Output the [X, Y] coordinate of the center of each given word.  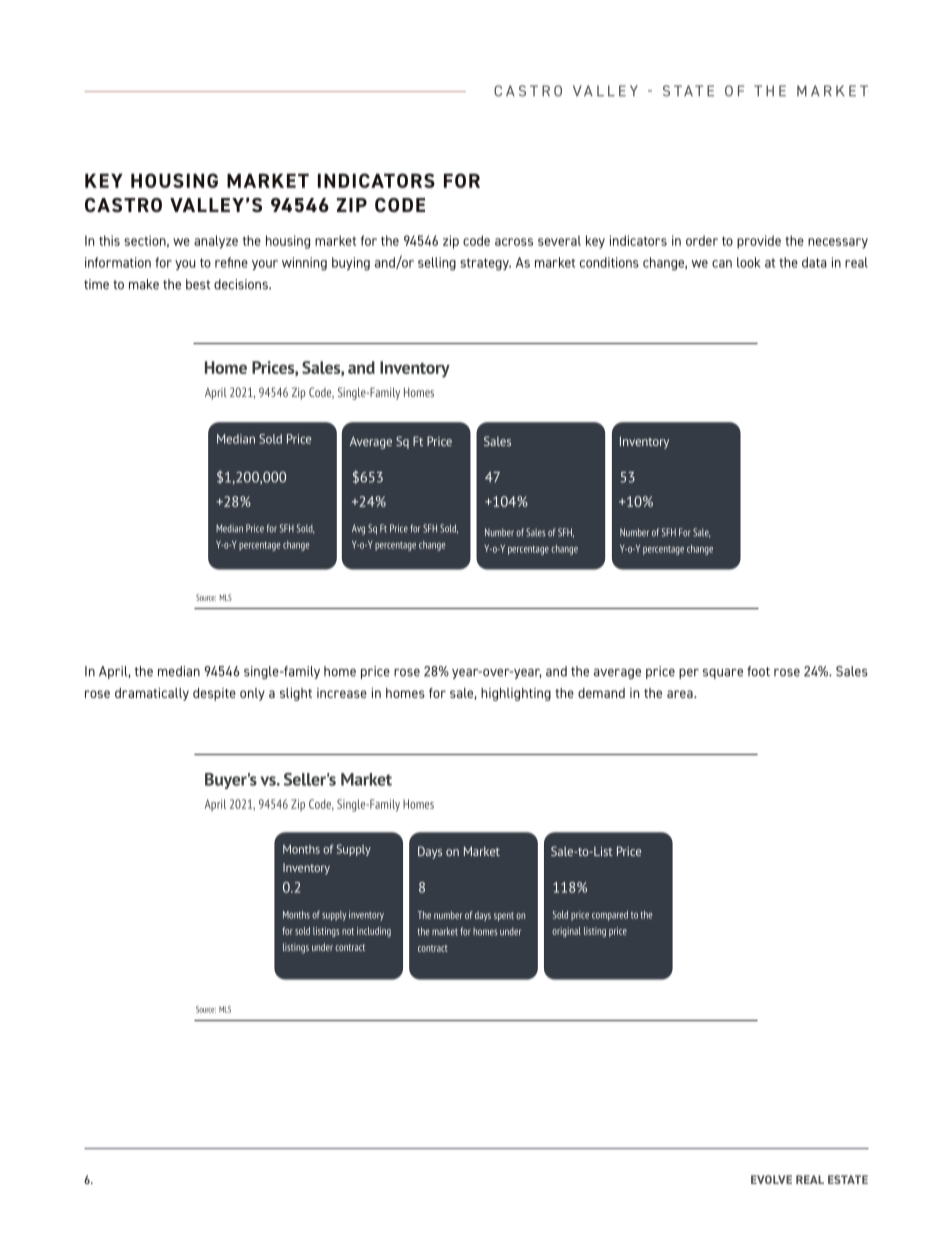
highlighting [516, 694]
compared [610, 916]
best [198, 284]
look [749, 262]
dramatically [152, 694]
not [348, 931]
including [374, 932]
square [723, 674]
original [566, 932]
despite [214, 694]
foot [758, 671]
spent [504, 916]
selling [437, 264]
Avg [358, 529]
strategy [485, 264]
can [722, 264]
